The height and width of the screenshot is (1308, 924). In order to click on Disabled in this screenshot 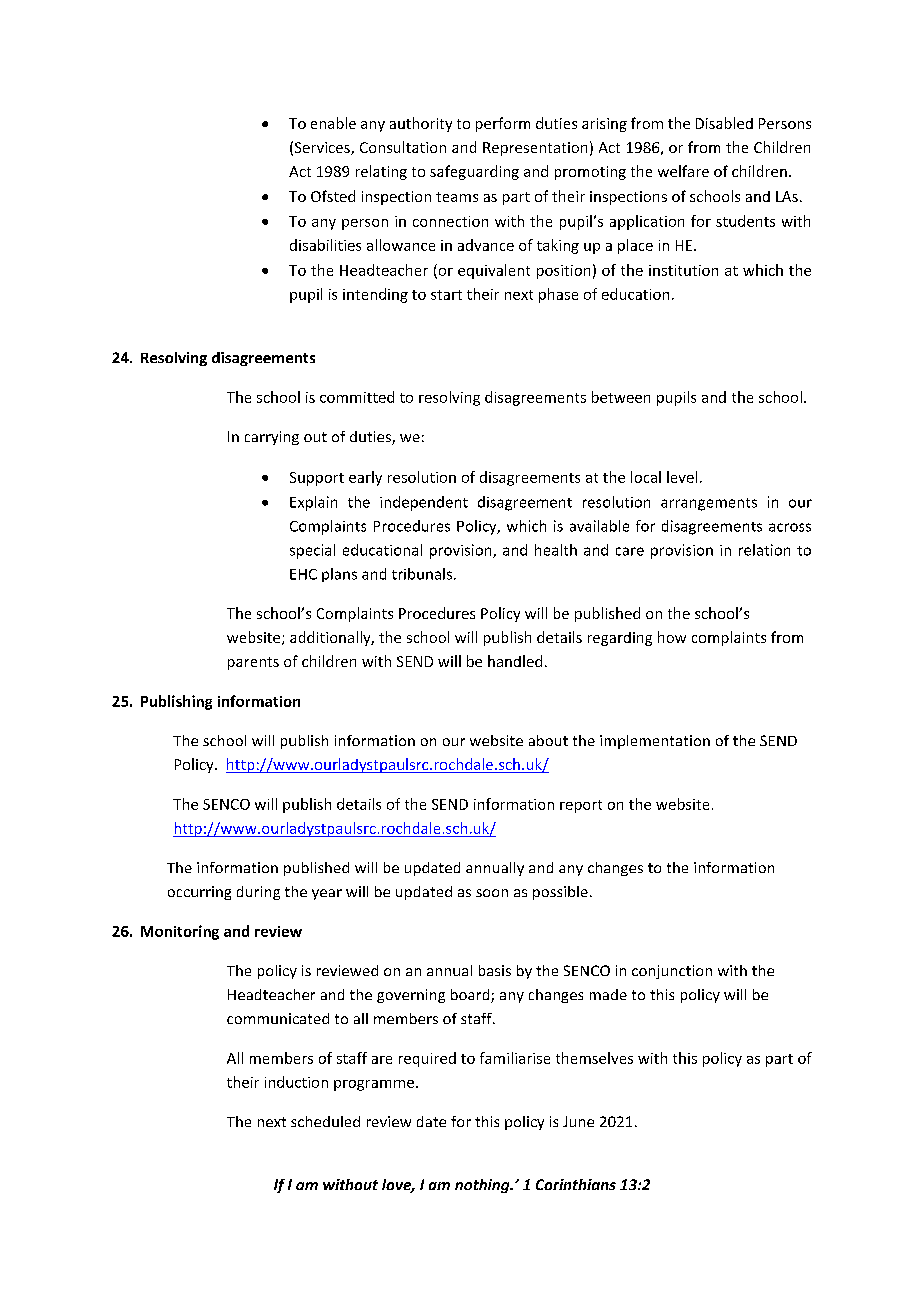, I will do `click(724, 123)`.
